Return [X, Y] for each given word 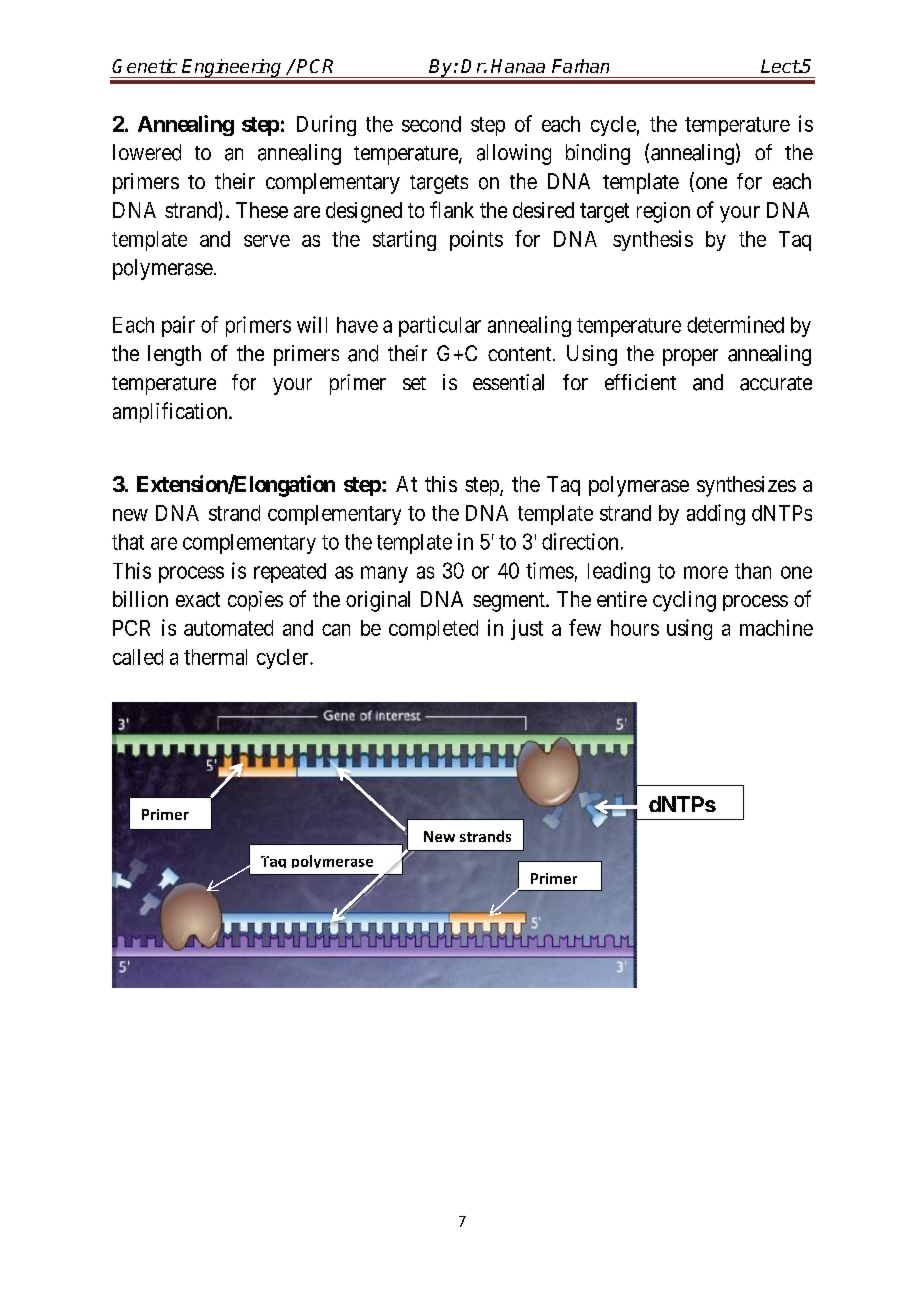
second [431, 124]
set [414, 383]
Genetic [144, 66]
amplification [171, 412]
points [476, 240]
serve [267, 241]
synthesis [653, 240]
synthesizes [746, 486]
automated [228, 628]
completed [433, 630]
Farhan [580, 66]
